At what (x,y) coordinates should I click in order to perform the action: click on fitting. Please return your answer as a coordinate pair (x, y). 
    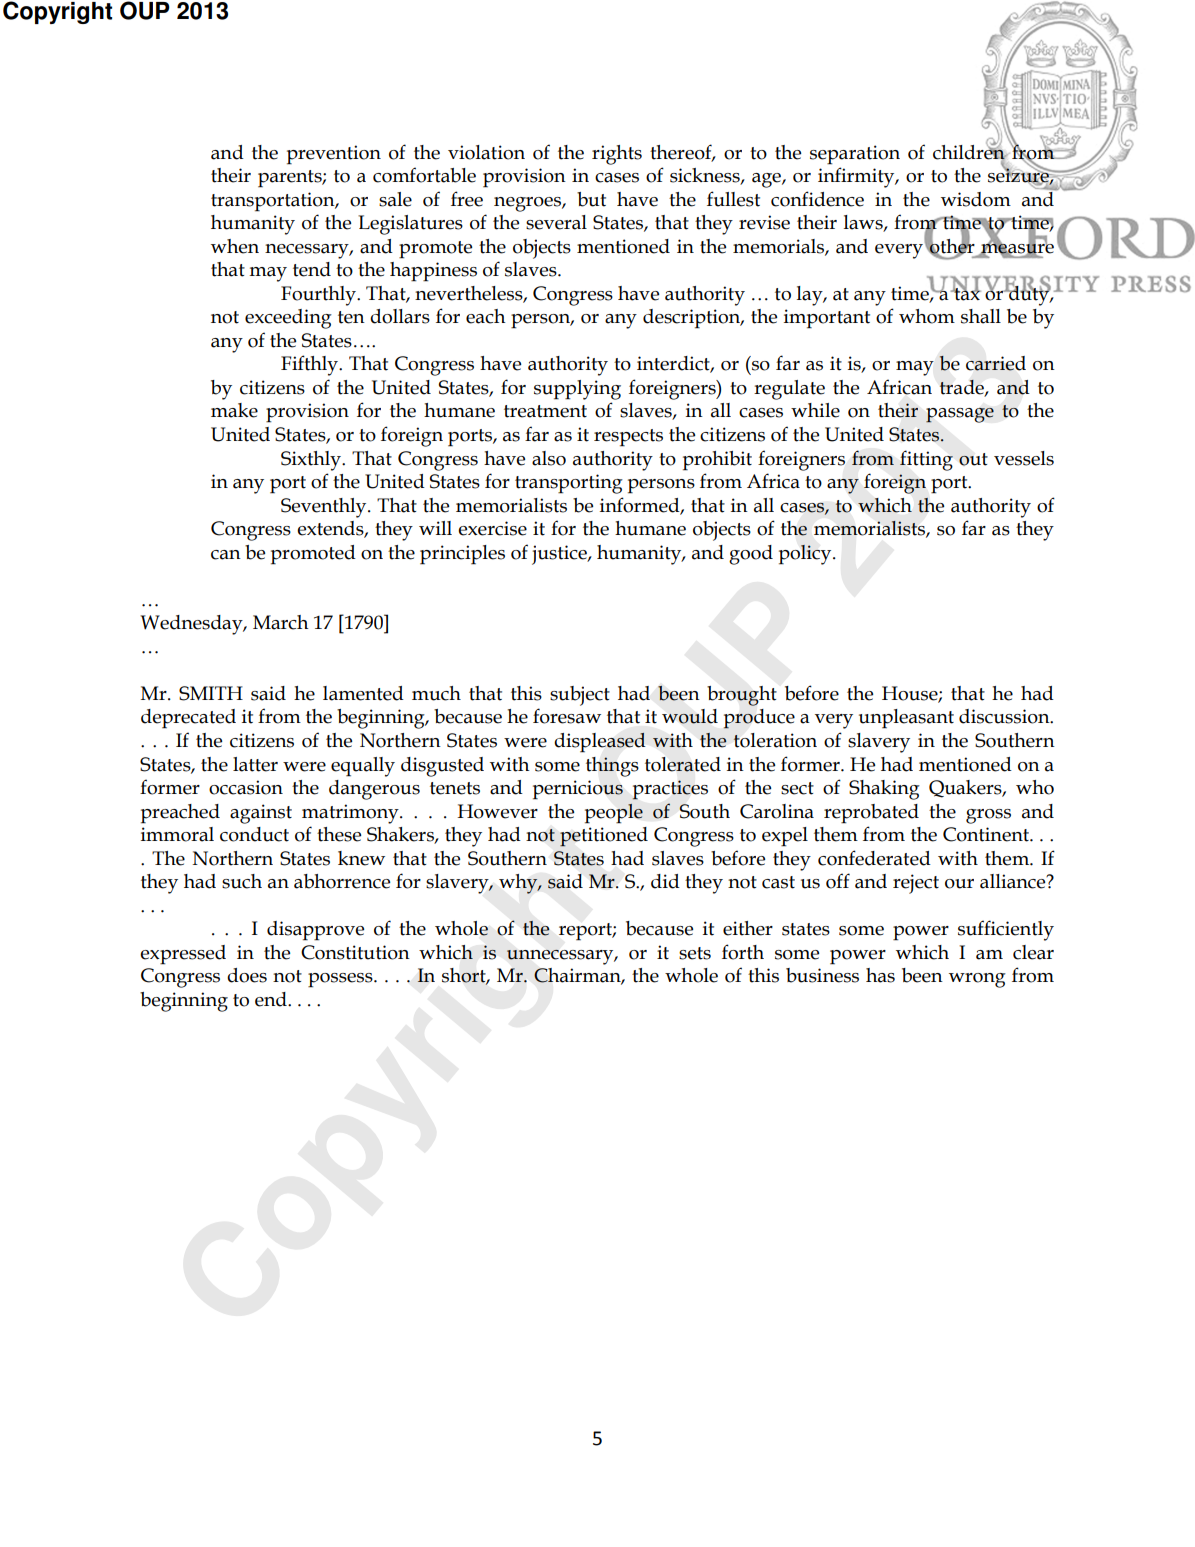
    Looking at the image, I should click on (926, 460).
